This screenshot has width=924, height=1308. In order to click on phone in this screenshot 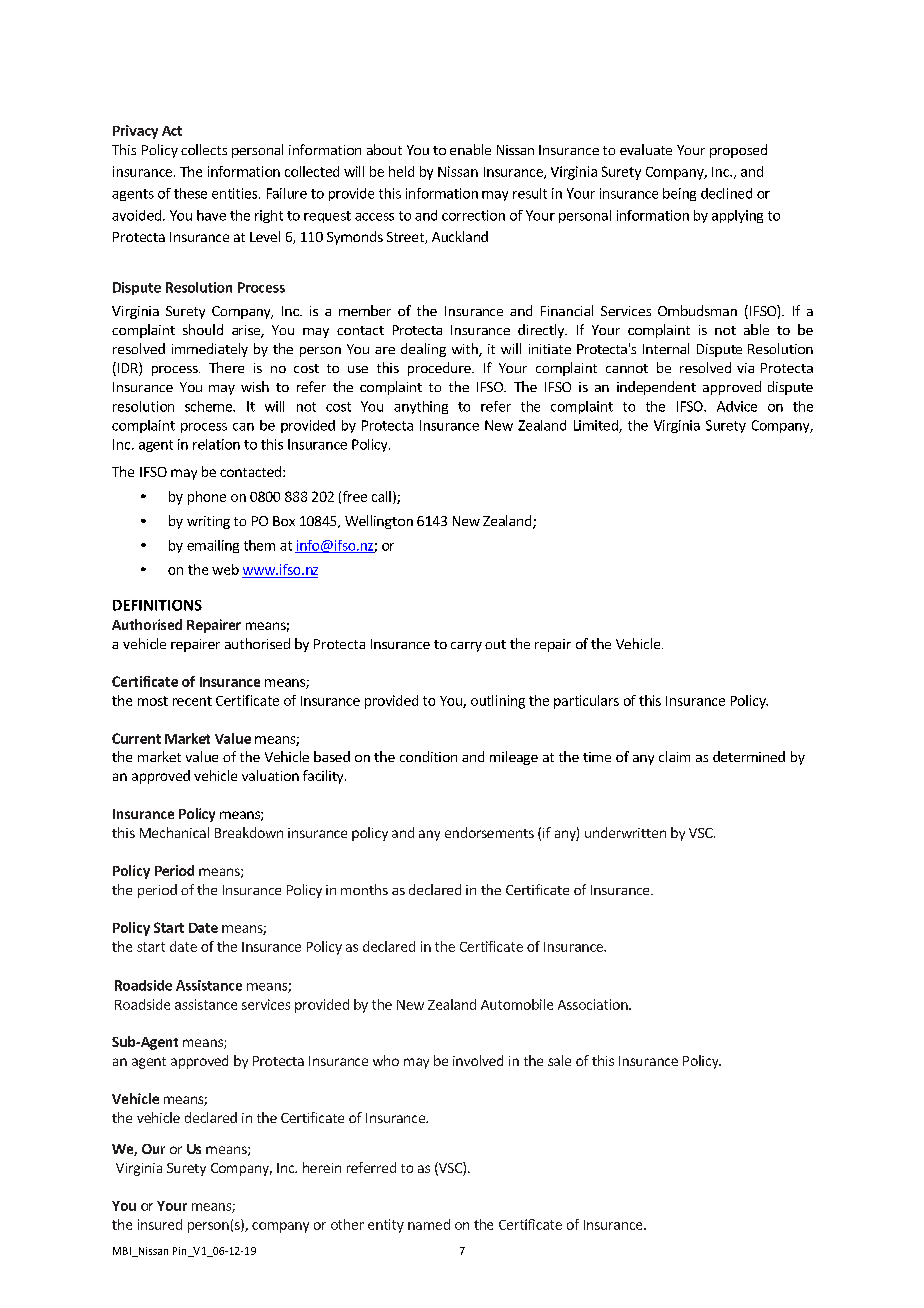, I will do `click(207, 498)`.
